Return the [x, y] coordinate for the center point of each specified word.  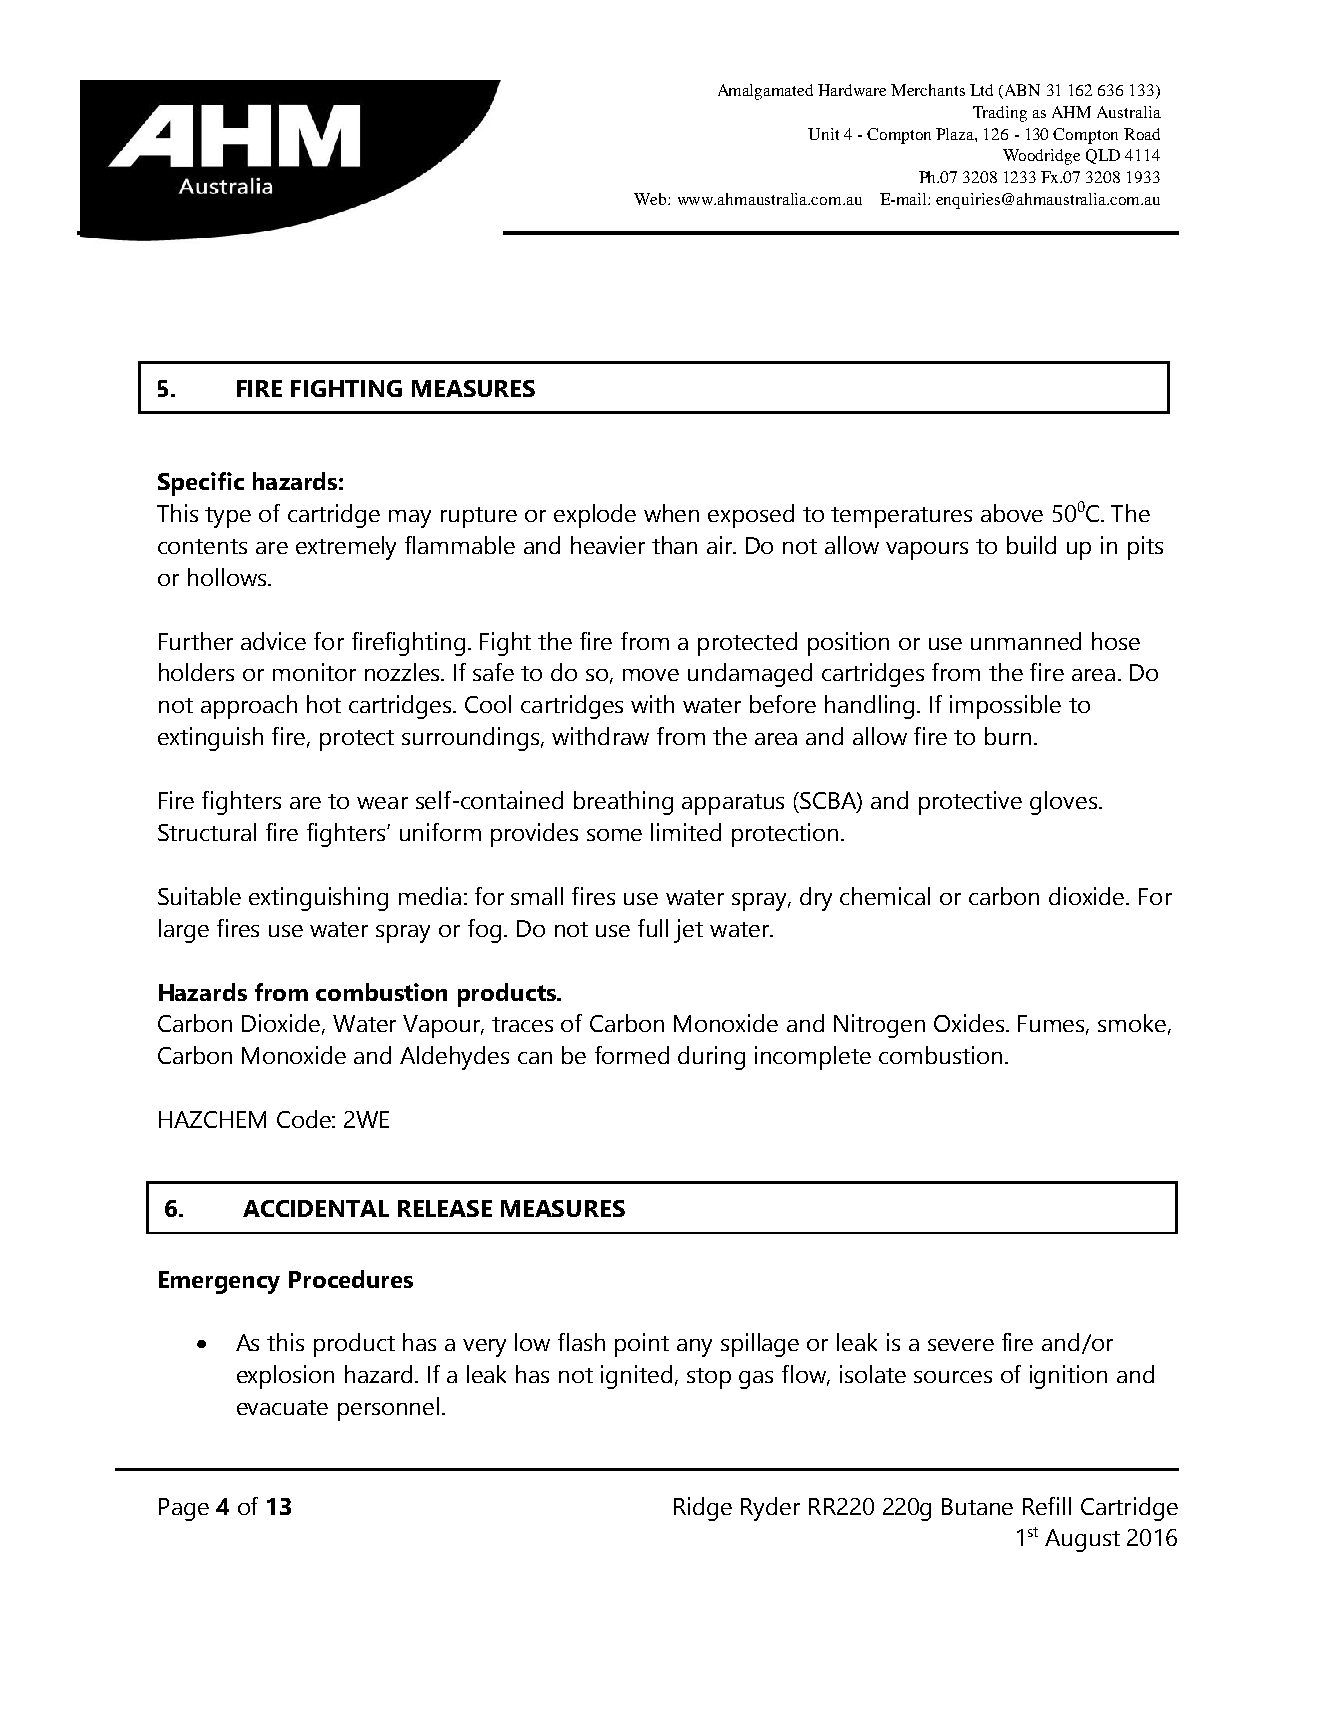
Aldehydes [454, 1058]
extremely [346, 548]
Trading [1000, 114]
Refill [1047, 1506]
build [1031, 545]
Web [651, 199]
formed [632, 1055]
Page [184, 1509]
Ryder [770, 1509]
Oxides [970, 1023]
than [674, 545]
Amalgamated [765, 92]
